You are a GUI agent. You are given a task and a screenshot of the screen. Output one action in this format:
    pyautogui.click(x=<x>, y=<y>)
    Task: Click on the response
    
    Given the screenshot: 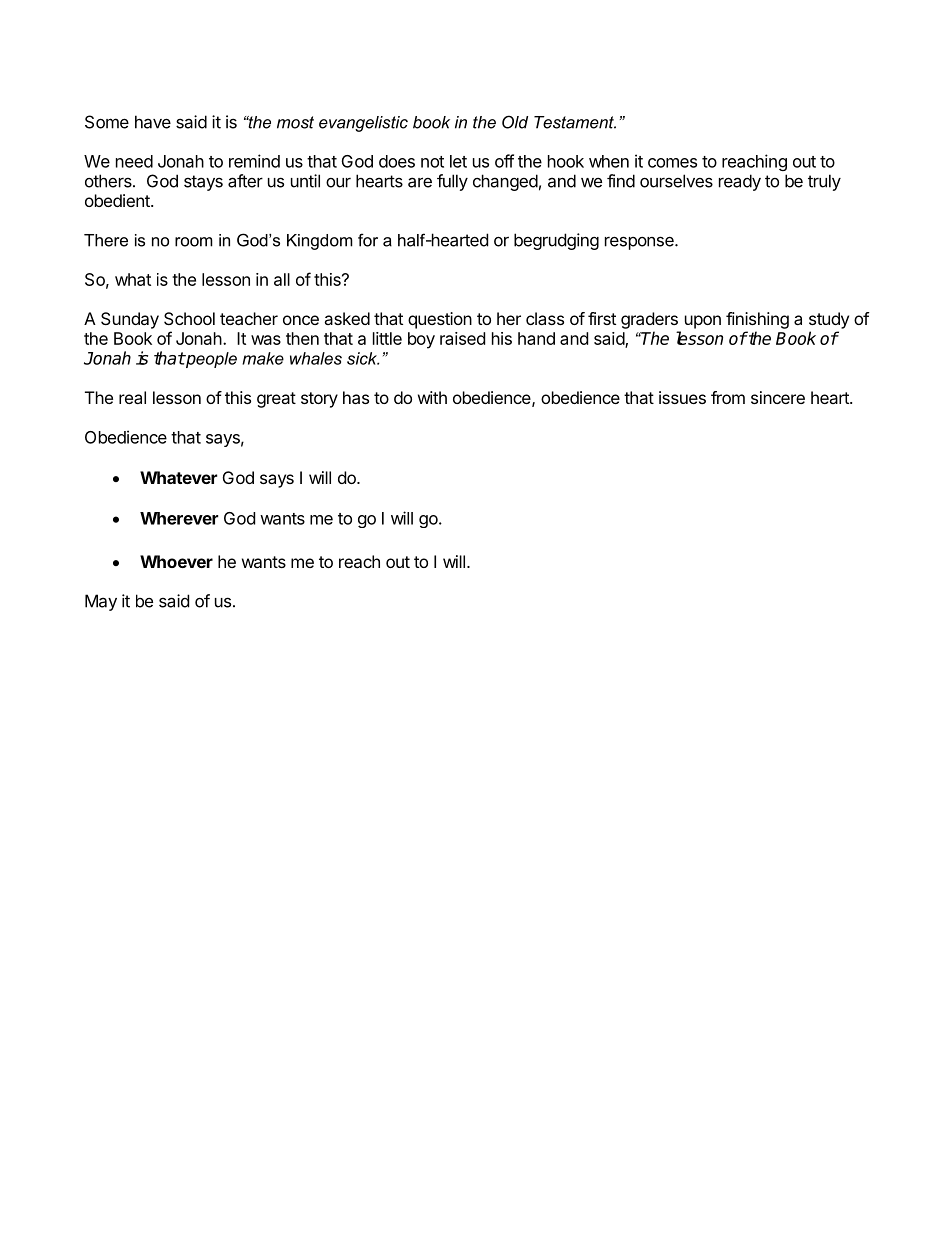 What is the action you would take?
    pyautogui.click(x=640, y=243)
